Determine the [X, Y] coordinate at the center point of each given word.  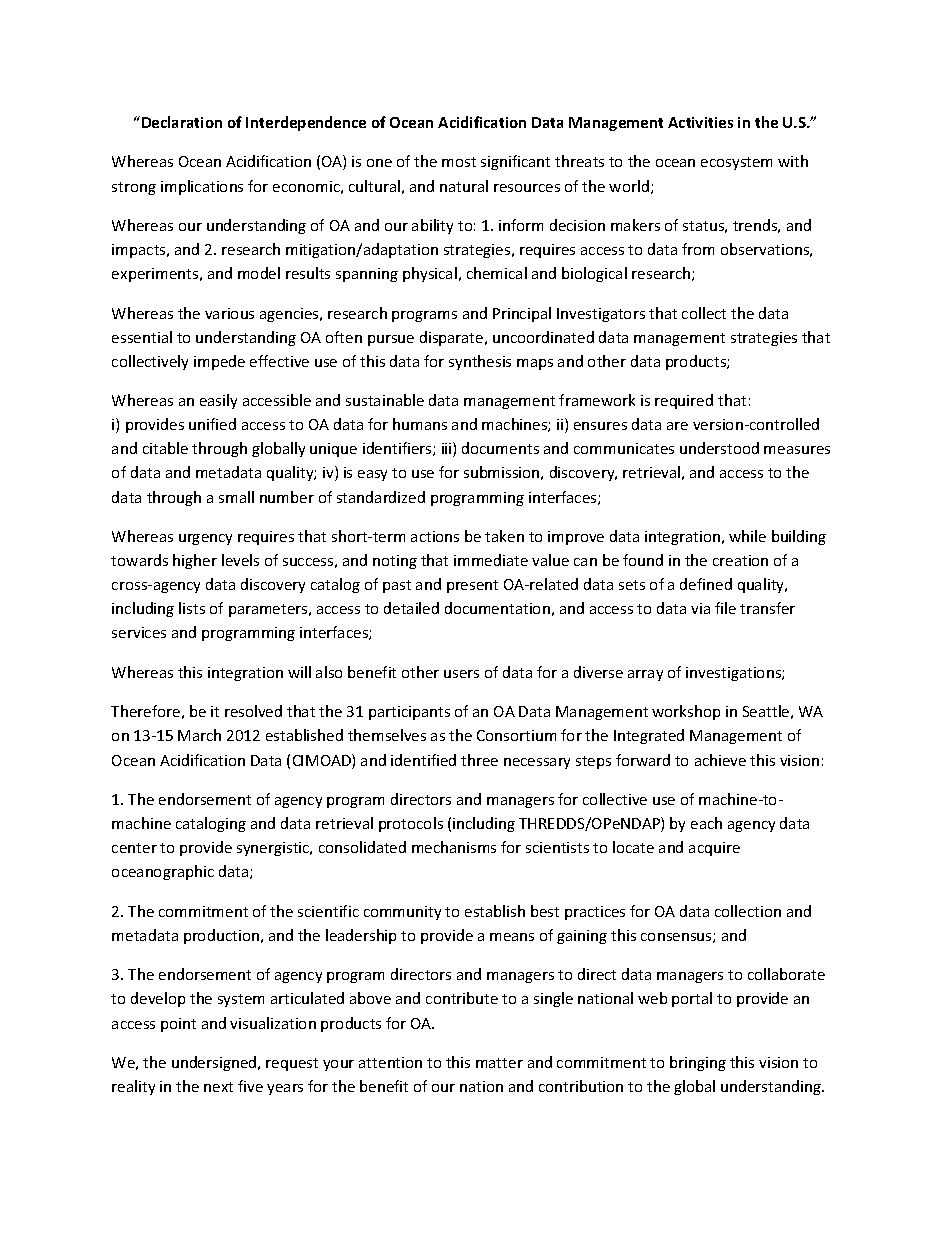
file [725, 608]
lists [192, 608]
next [218, 1087]
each [706, 823]
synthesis [480, 362]
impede [219, 362]
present [472, 586]
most [459, 162]
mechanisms [454, 847]
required [684, 401]
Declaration [182, 122]
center [134, 848]
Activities [700, 122]
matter [499, 1063]
